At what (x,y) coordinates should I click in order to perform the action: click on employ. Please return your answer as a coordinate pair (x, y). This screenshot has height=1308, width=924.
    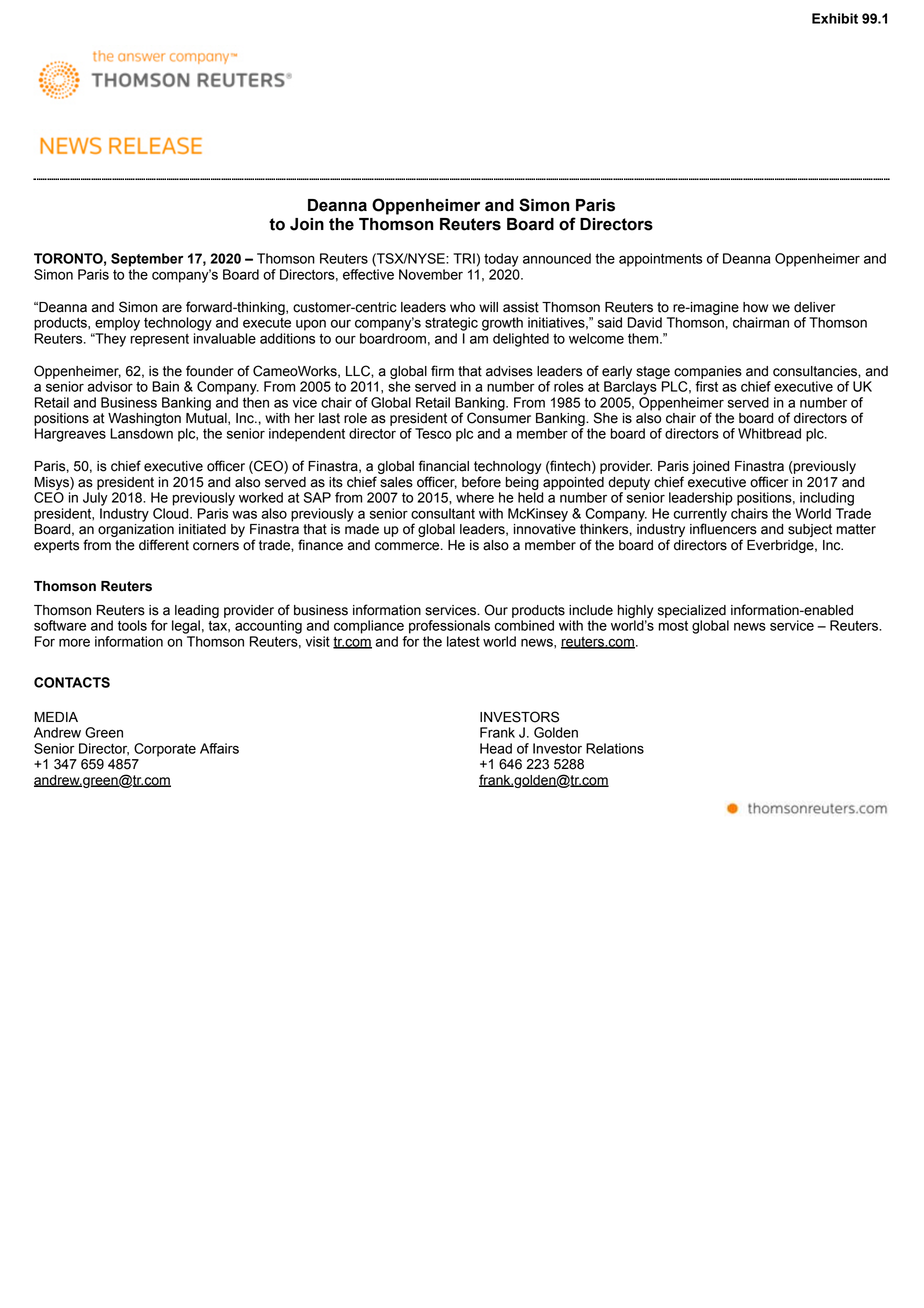
    Looking at the image, I should click on (117, 324).
